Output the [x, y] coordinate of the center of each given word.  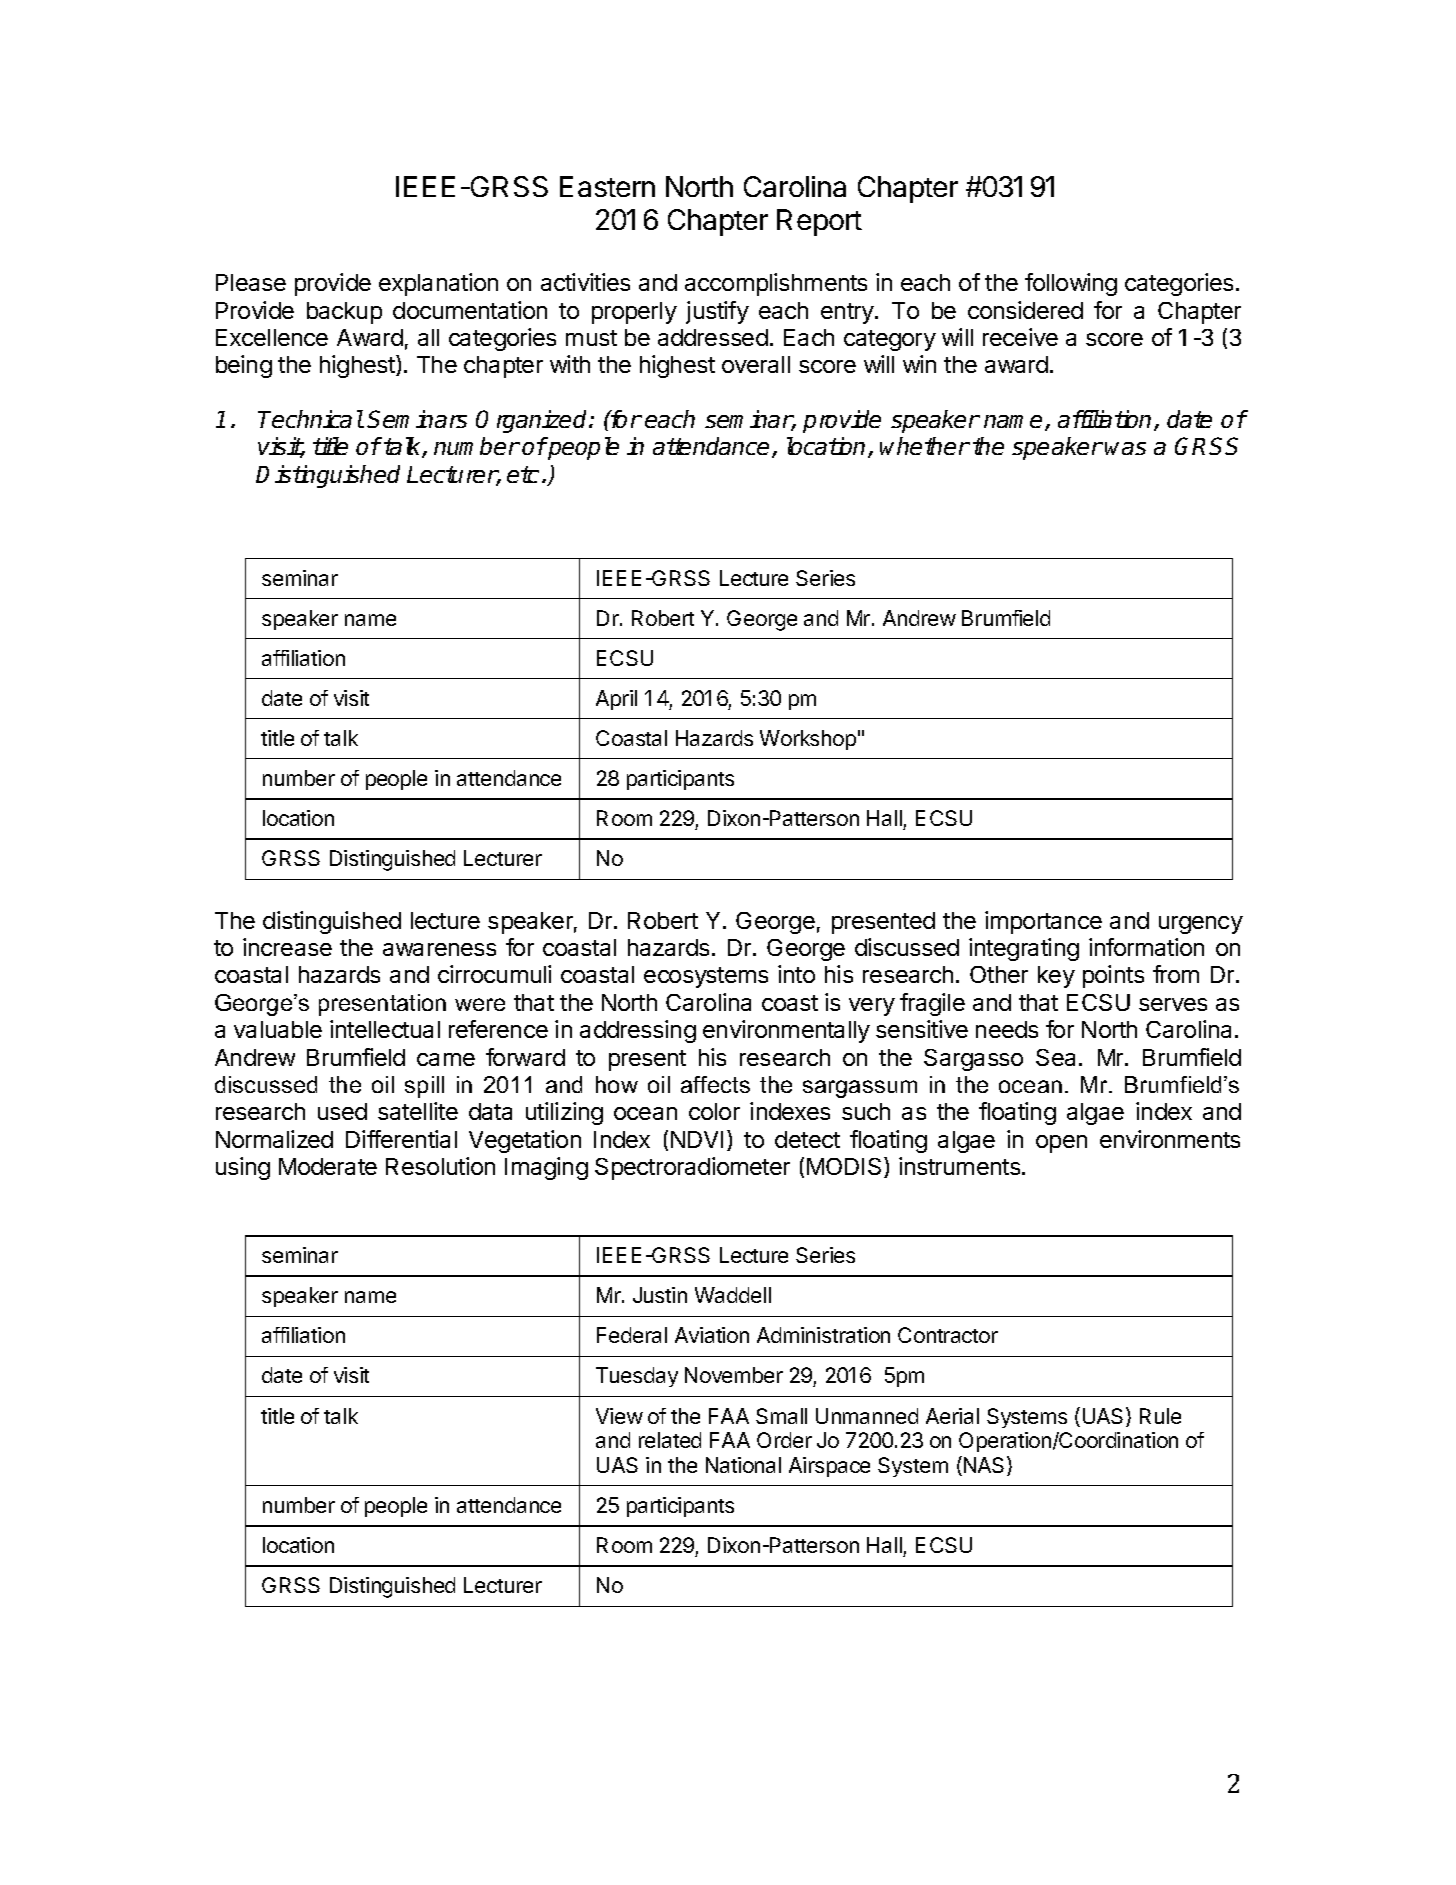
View [619, 1416]
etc [523, 474]
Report [819, 222]
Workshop [808, 740]
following [1071, 284]
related [670, 1440]
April [616, 700]
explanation [438, 284]
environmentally [786, 1031]
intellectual [385, 1029]
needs [1007, 1029]
